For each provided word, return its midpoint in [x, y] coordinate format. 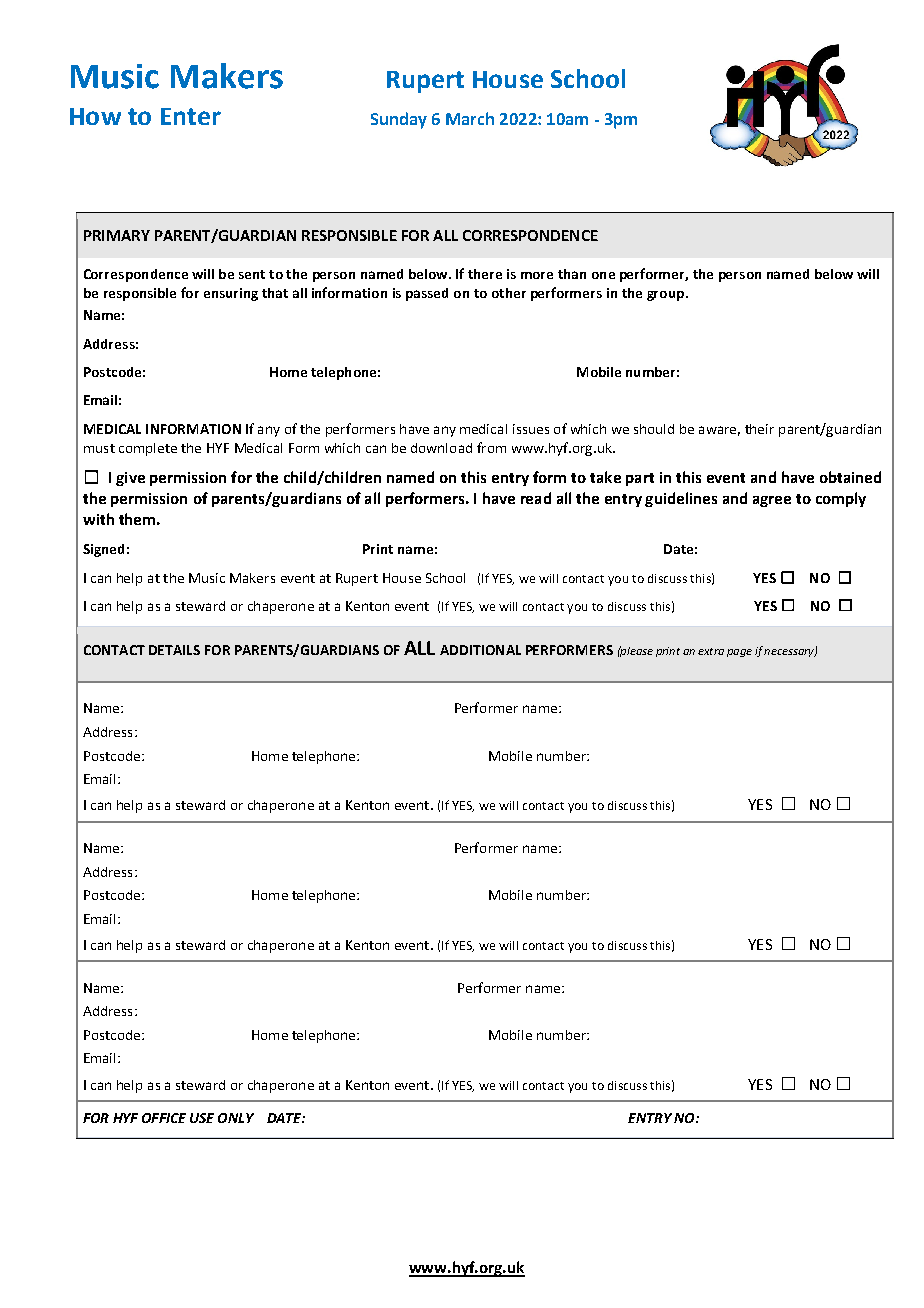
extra [711, 651]
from [491, 447]
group [665, 296]
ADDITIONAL [480, 650]
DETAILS [174, 650]
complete [148, 449]
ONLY [236, 1118]
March [470, 118]
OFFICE [164, 1118]
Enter [191, 116]
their [759, 429]
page [739, 653]
